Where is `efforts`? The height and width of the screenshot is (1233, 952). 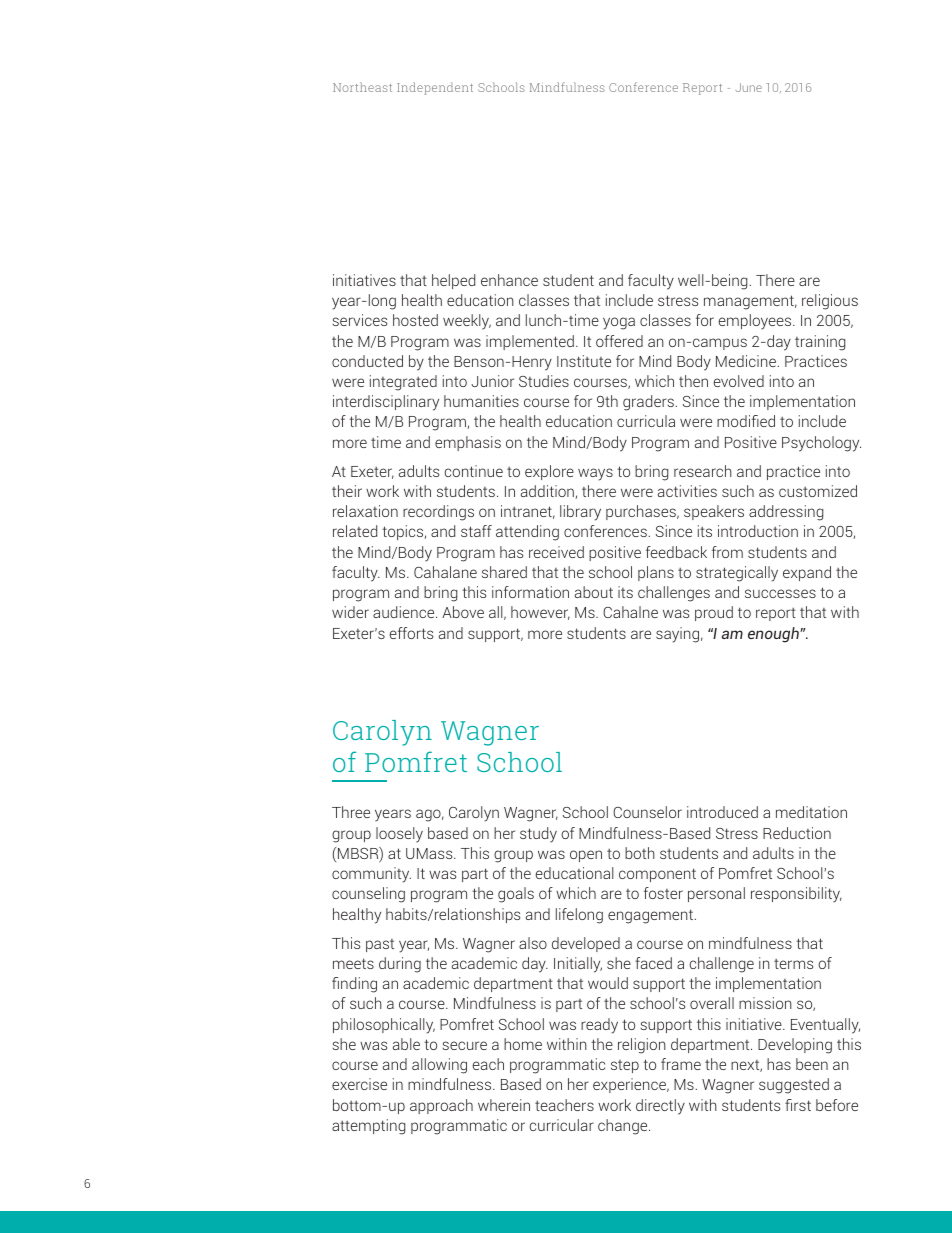 efforts is located at coordinates (411, 633).
